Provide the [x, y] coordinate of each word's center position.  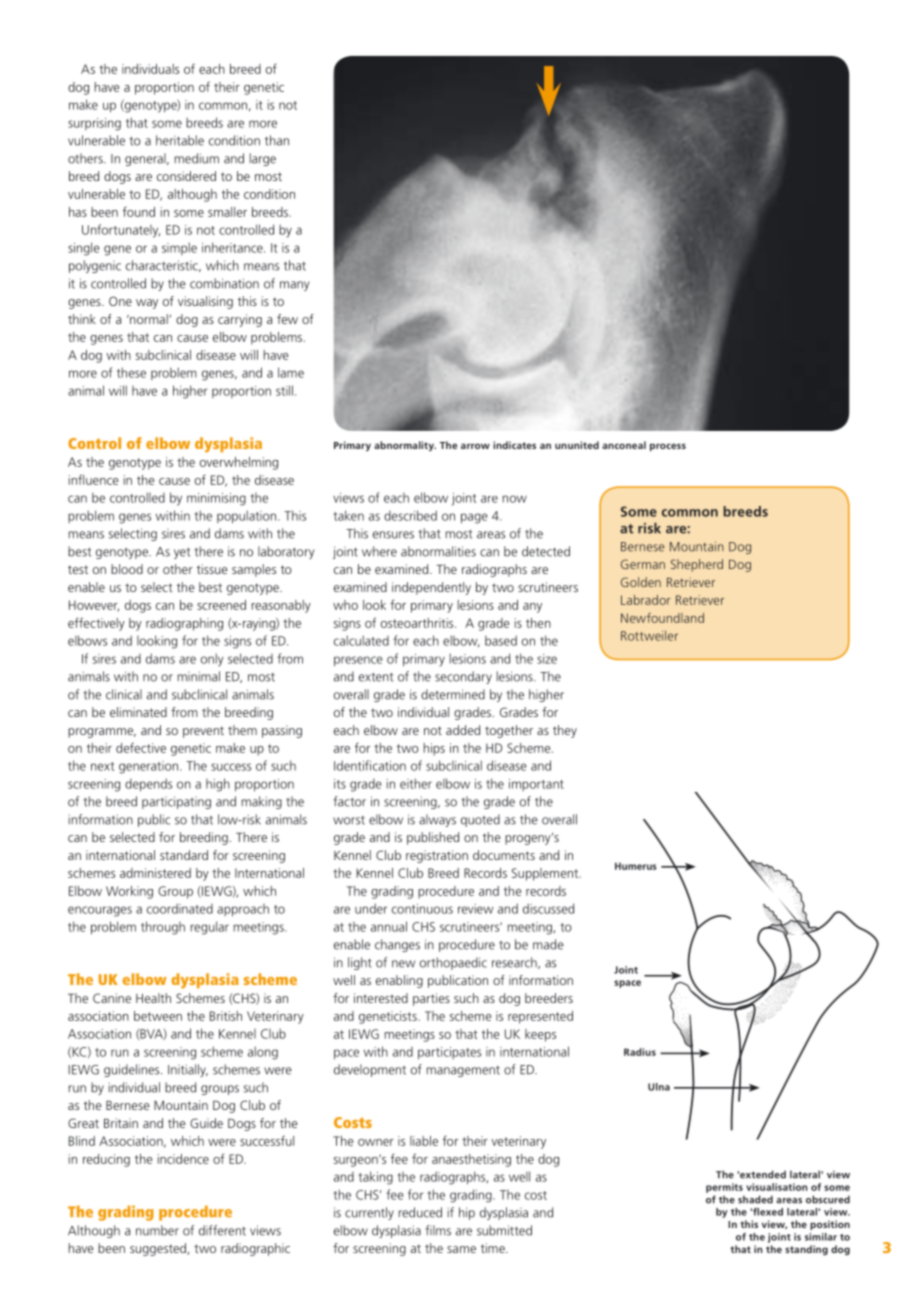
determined [453, 694]
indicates [514, 445]
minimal [198, 676]
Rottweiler [649, 635]
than [277, 140]
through [163, 928]
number [157, 1230]
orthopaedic [453, 963]
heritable [180, 140]
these [131, 372]
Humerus [636, 866]
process [668, 447]
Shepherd [697, 565]
